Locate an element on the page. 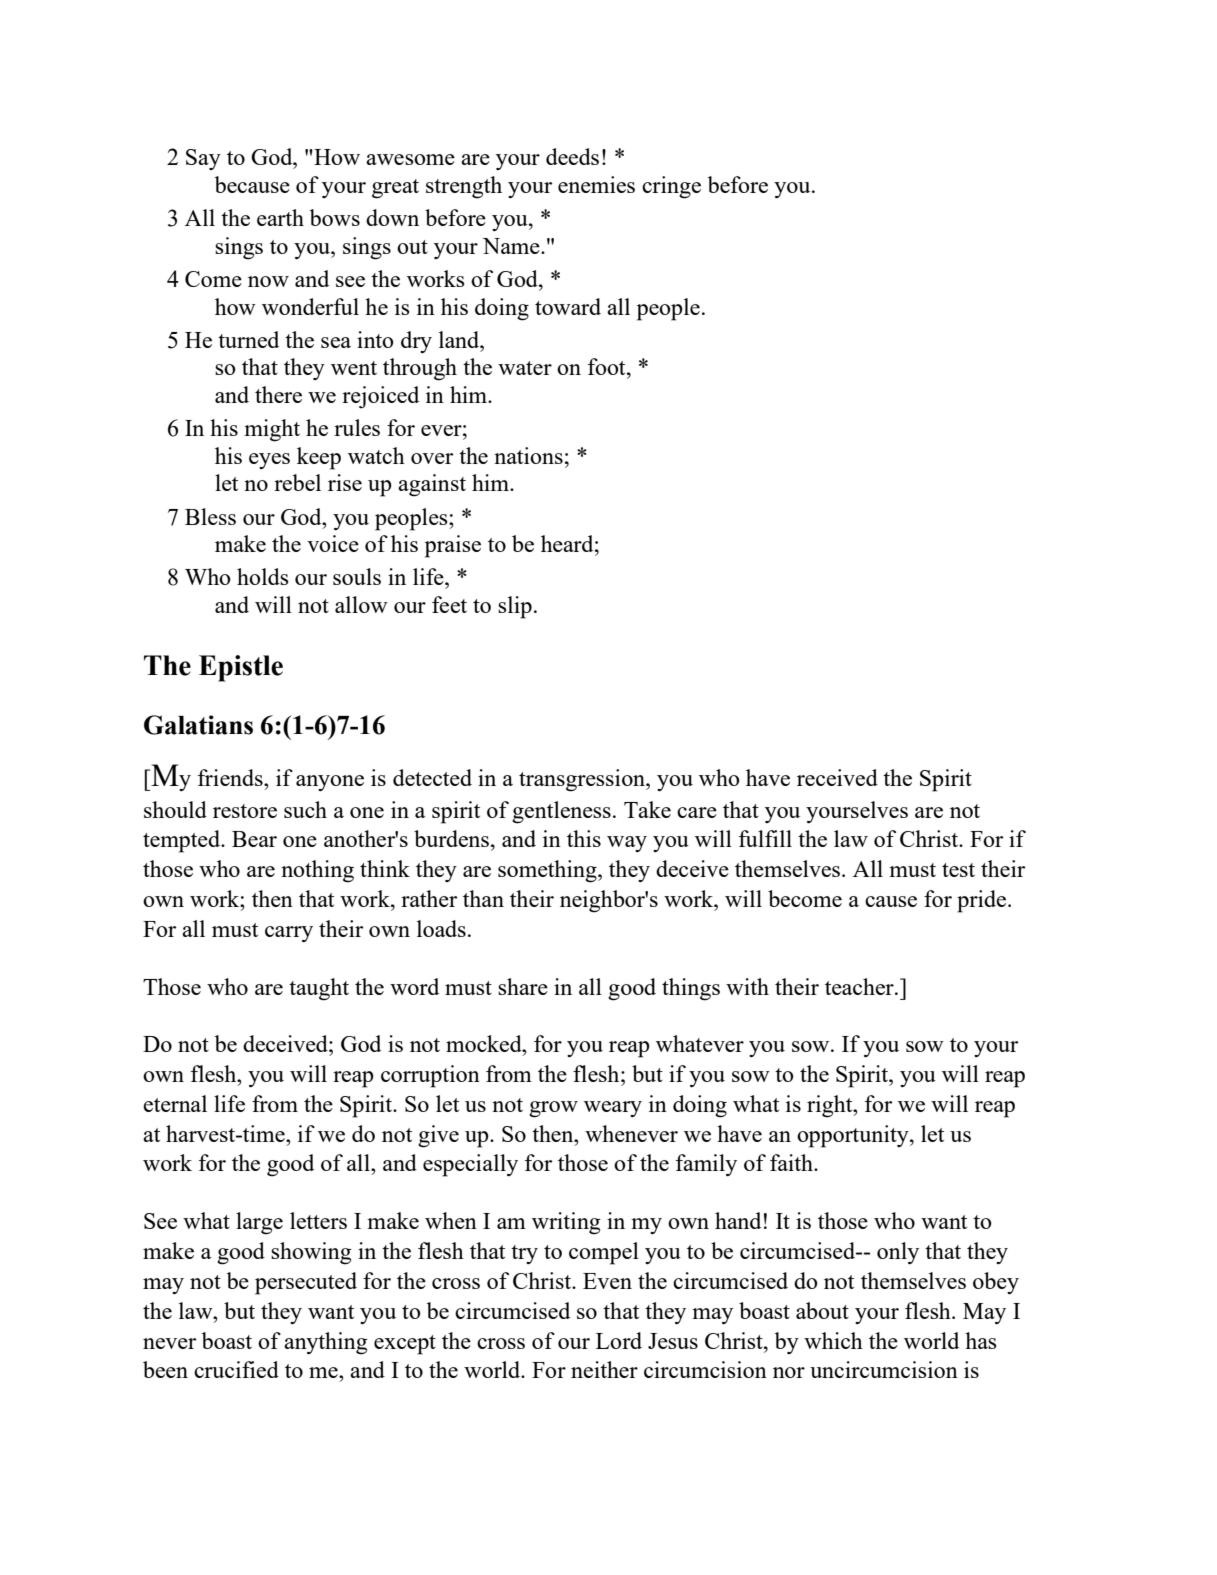  slip is located at coordinates (515, 607).
